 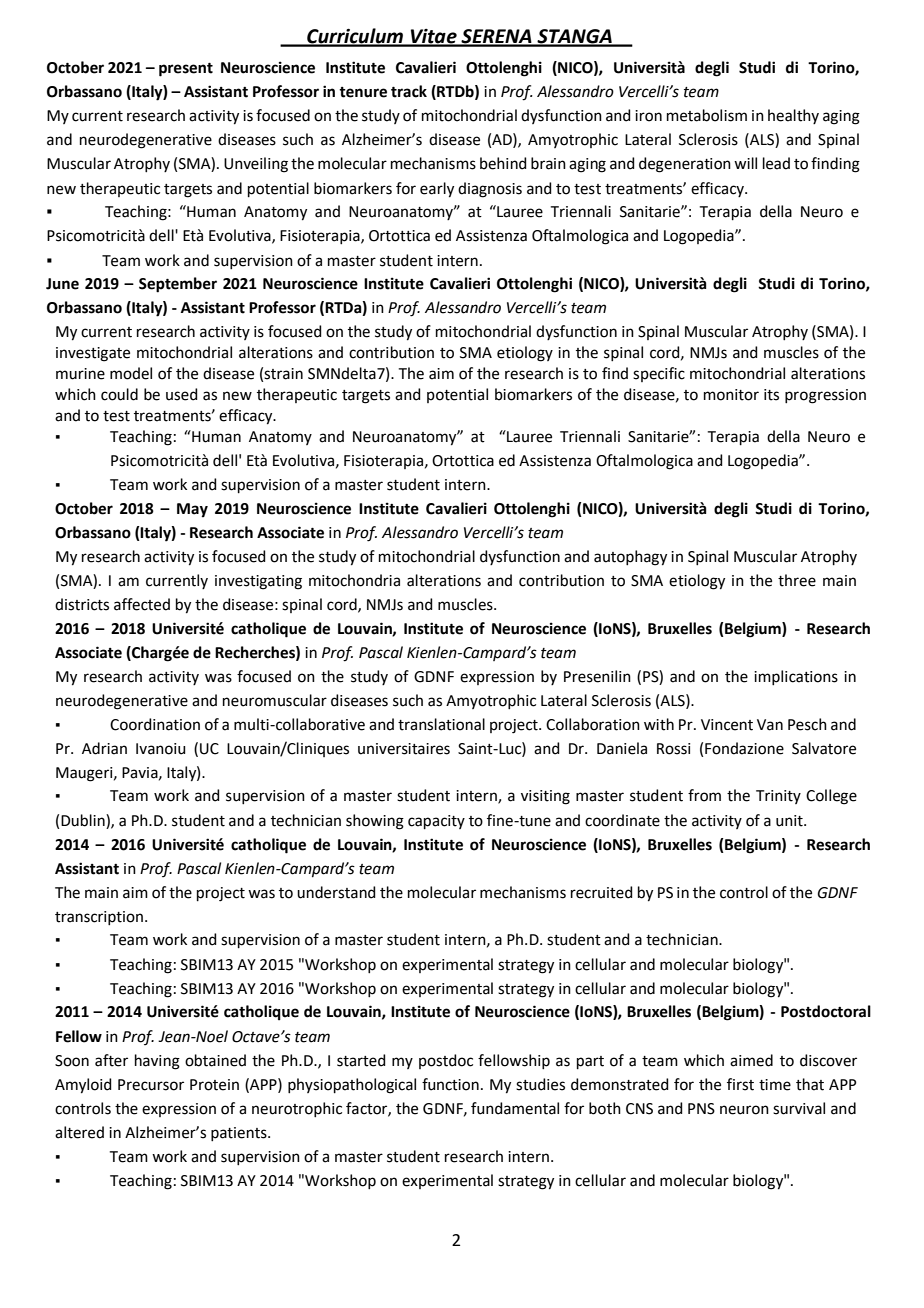 What do you see at coordinates (151, 1085) in the screenshot?
I see `Precursor` at bounding box center [151, 1085].
